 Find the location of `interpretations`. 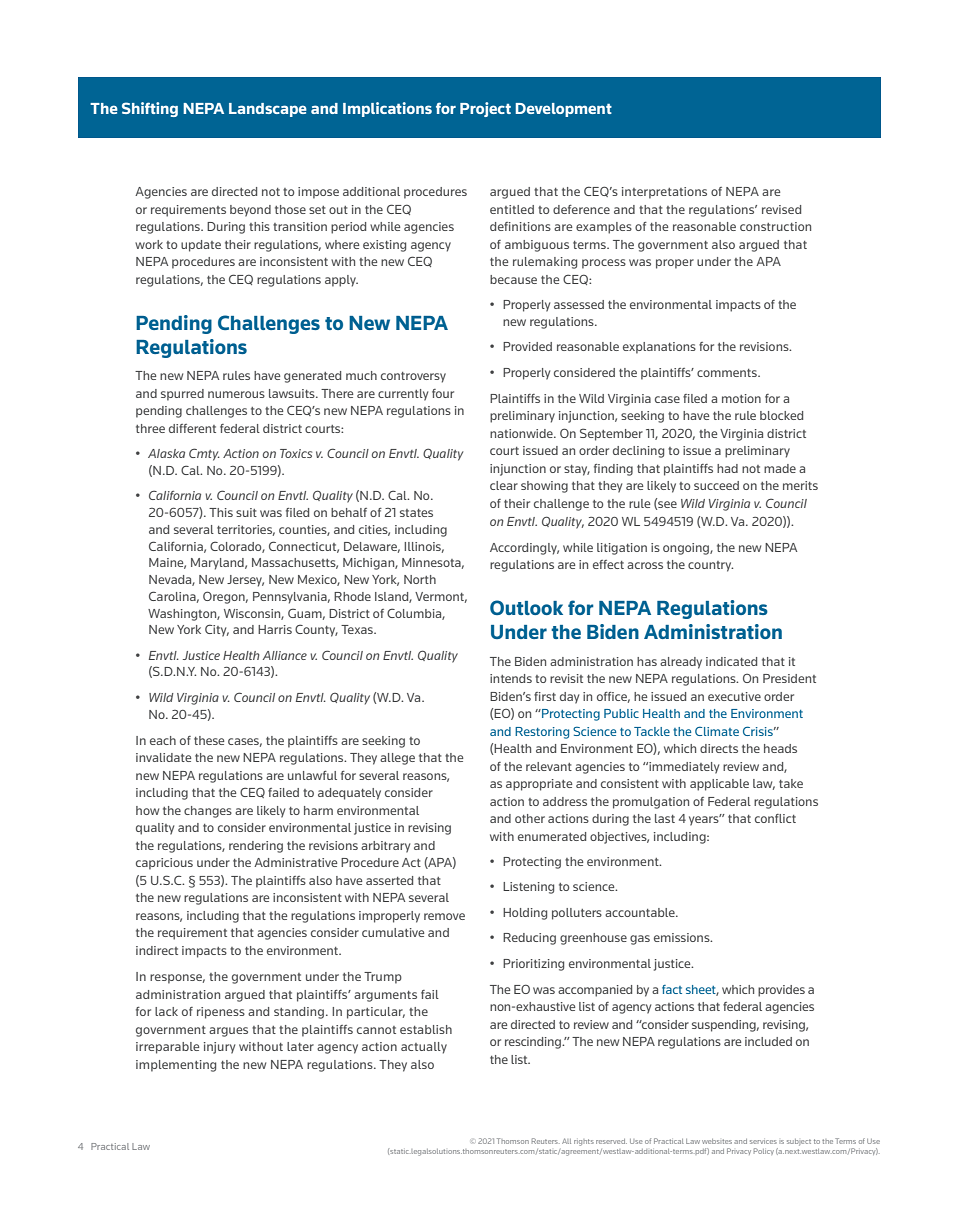

interpretations is located at coordinates (664, 193).
